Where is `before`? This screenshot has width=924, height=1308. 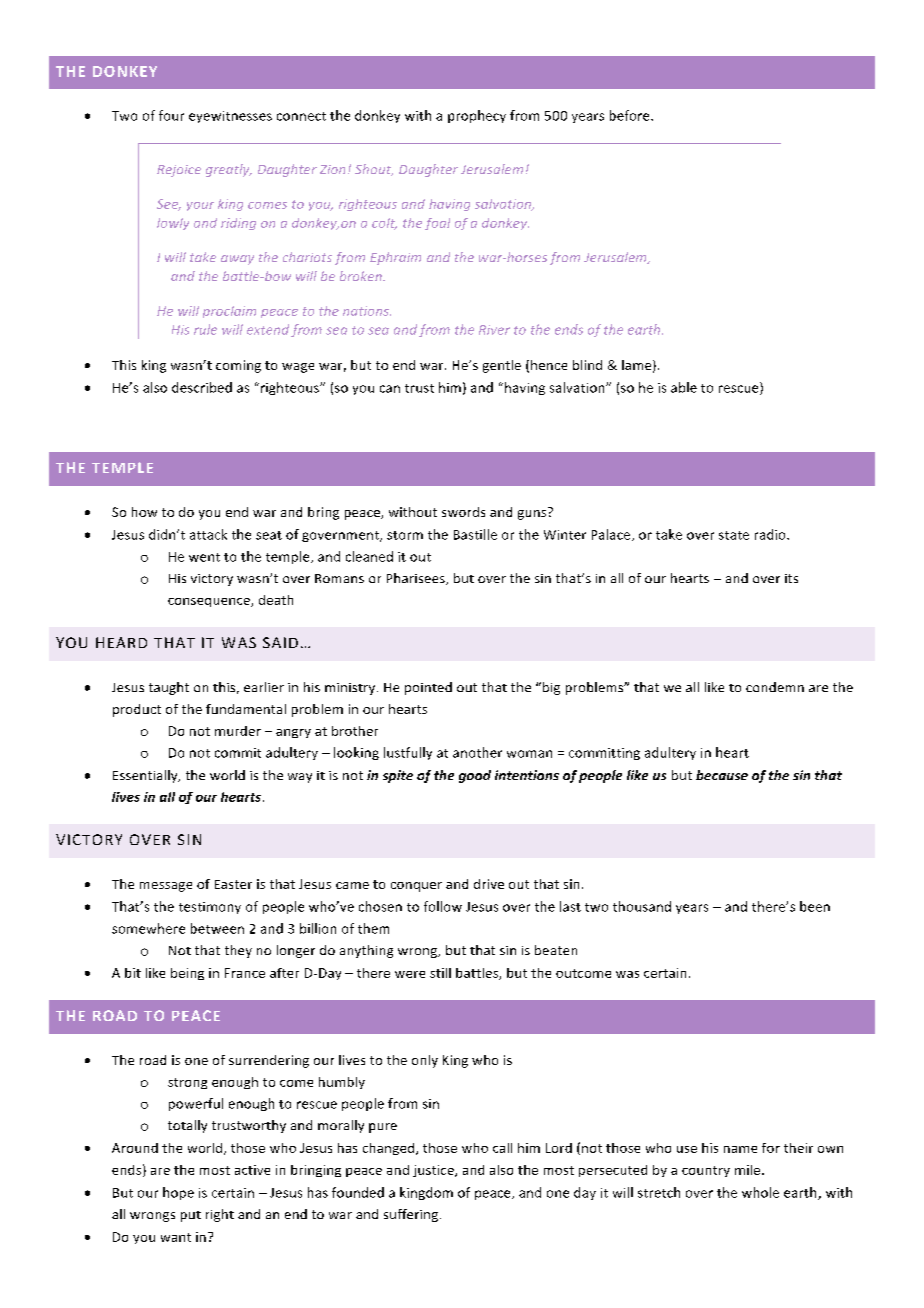
before is located at coordinates (631, 115).
